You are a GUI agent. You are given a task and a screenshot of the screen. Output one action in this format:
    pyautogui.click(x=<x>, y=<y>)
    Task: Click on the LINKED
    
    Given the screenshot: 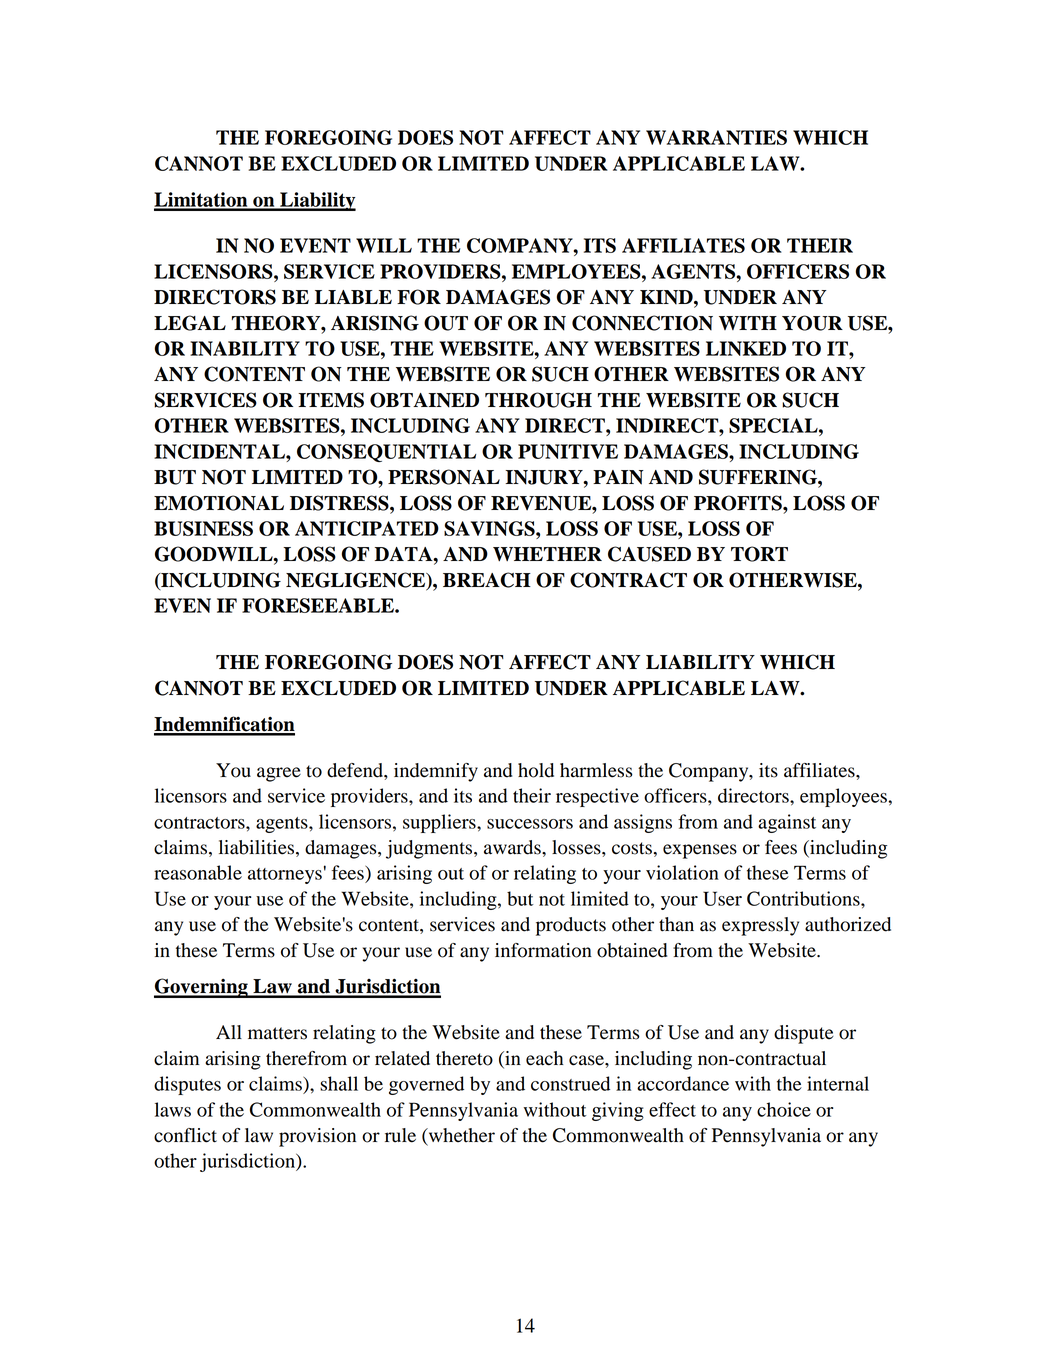 What is the action you would take?
    pyautogui.click(x=746, y=348)
